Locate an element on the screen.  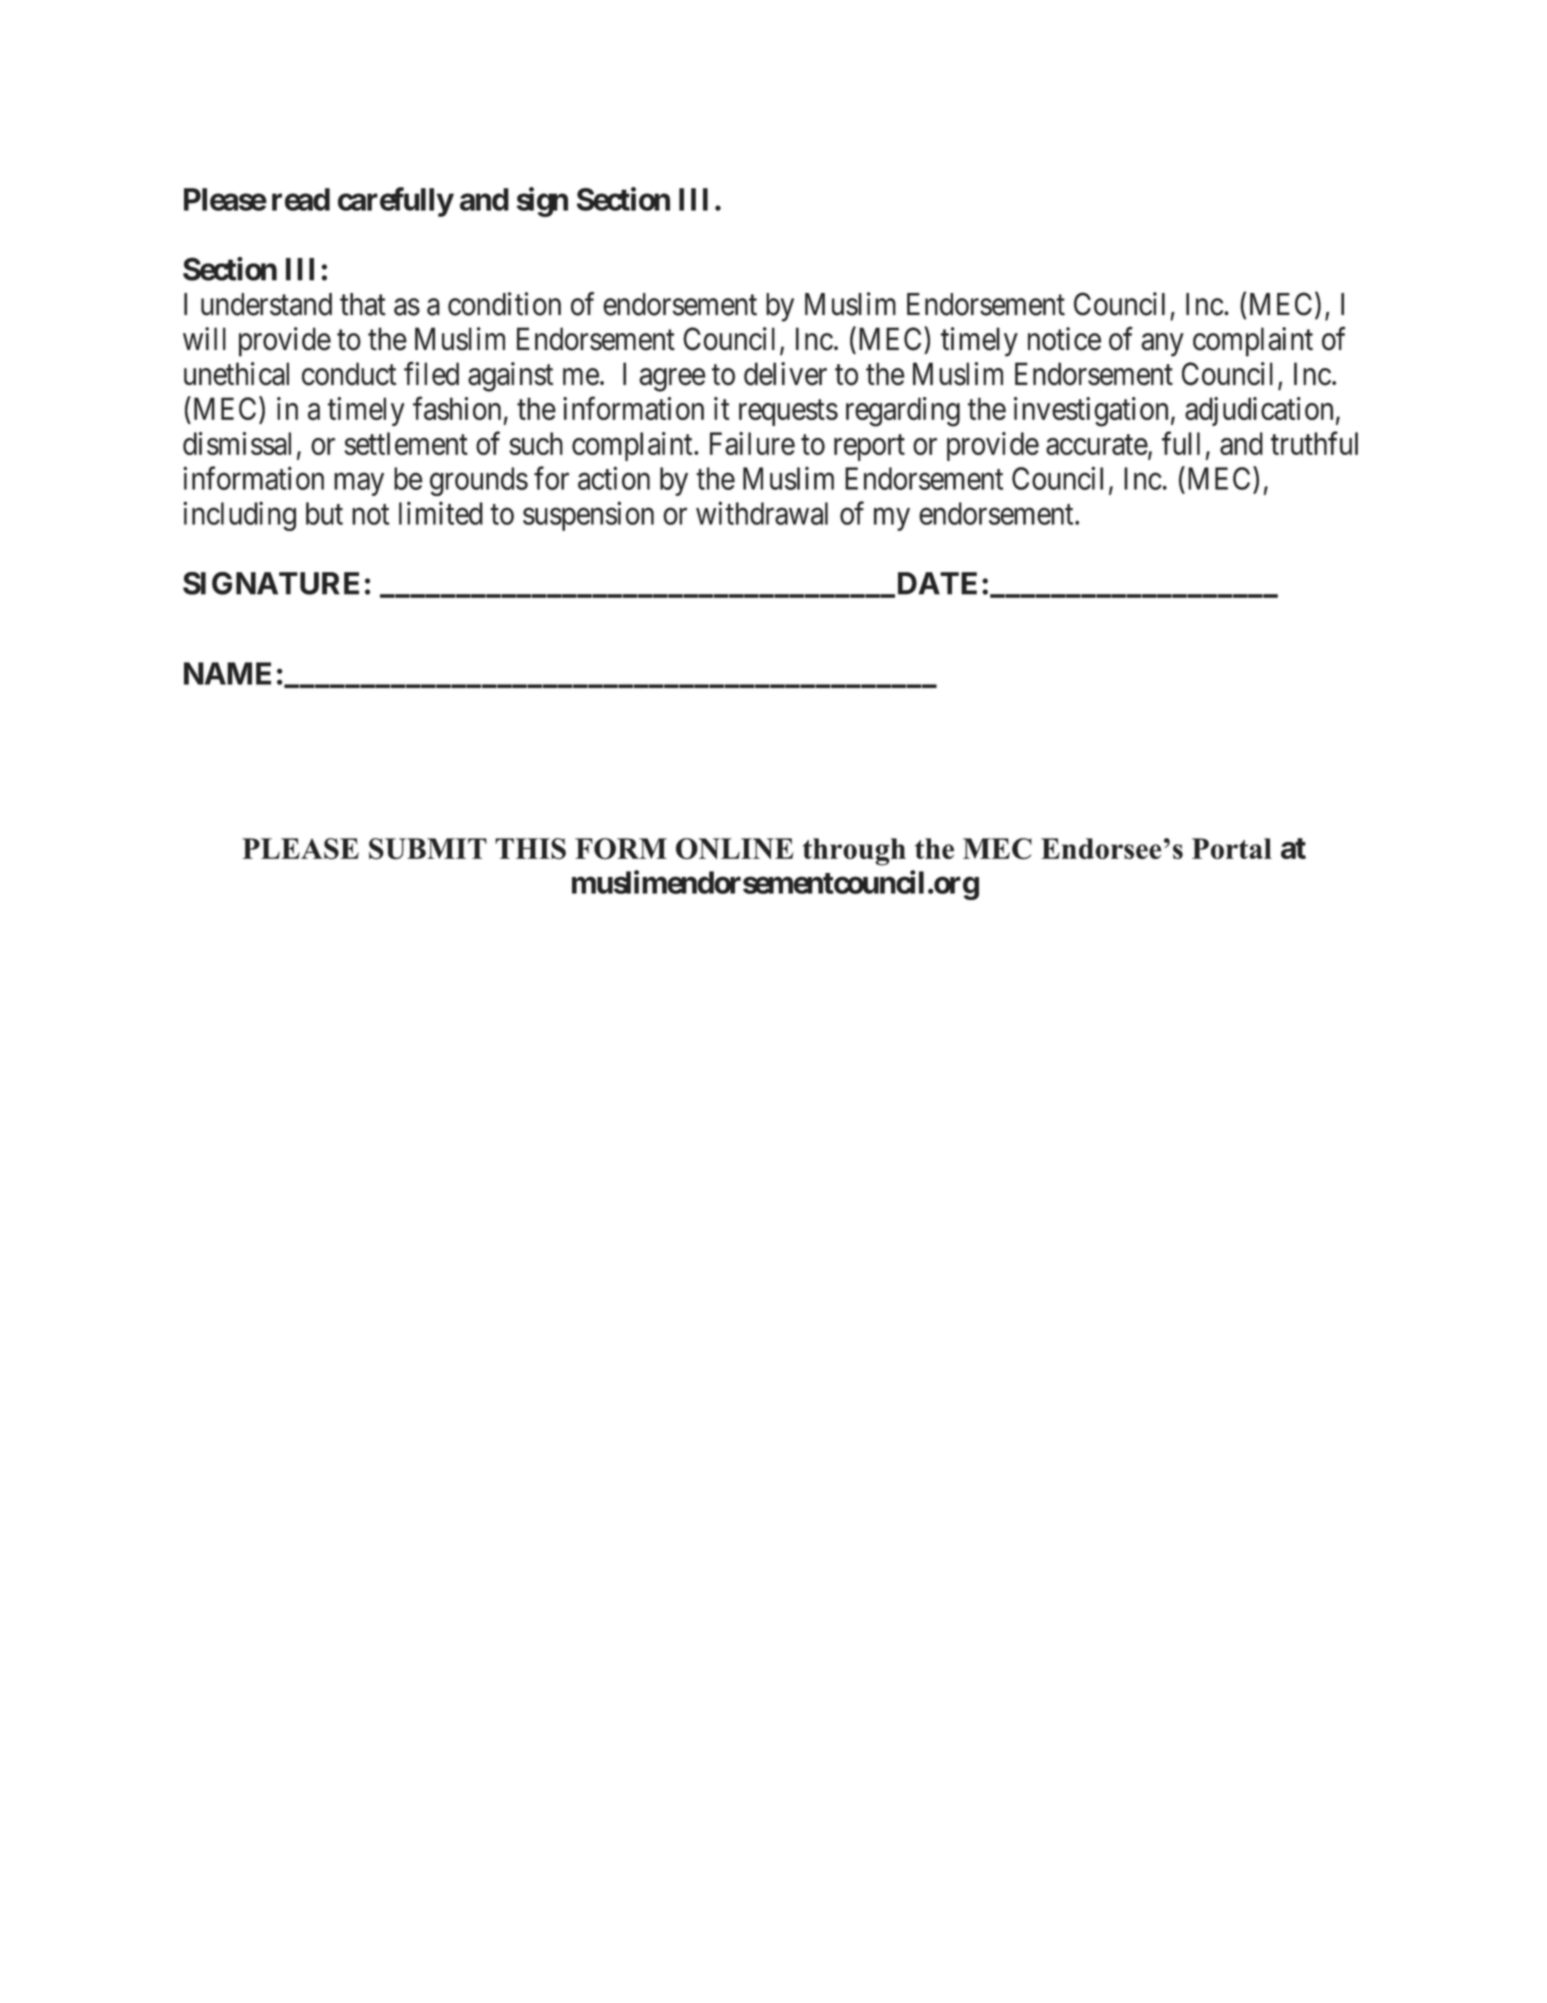
accurate is located at coordinates (1097, 445).
